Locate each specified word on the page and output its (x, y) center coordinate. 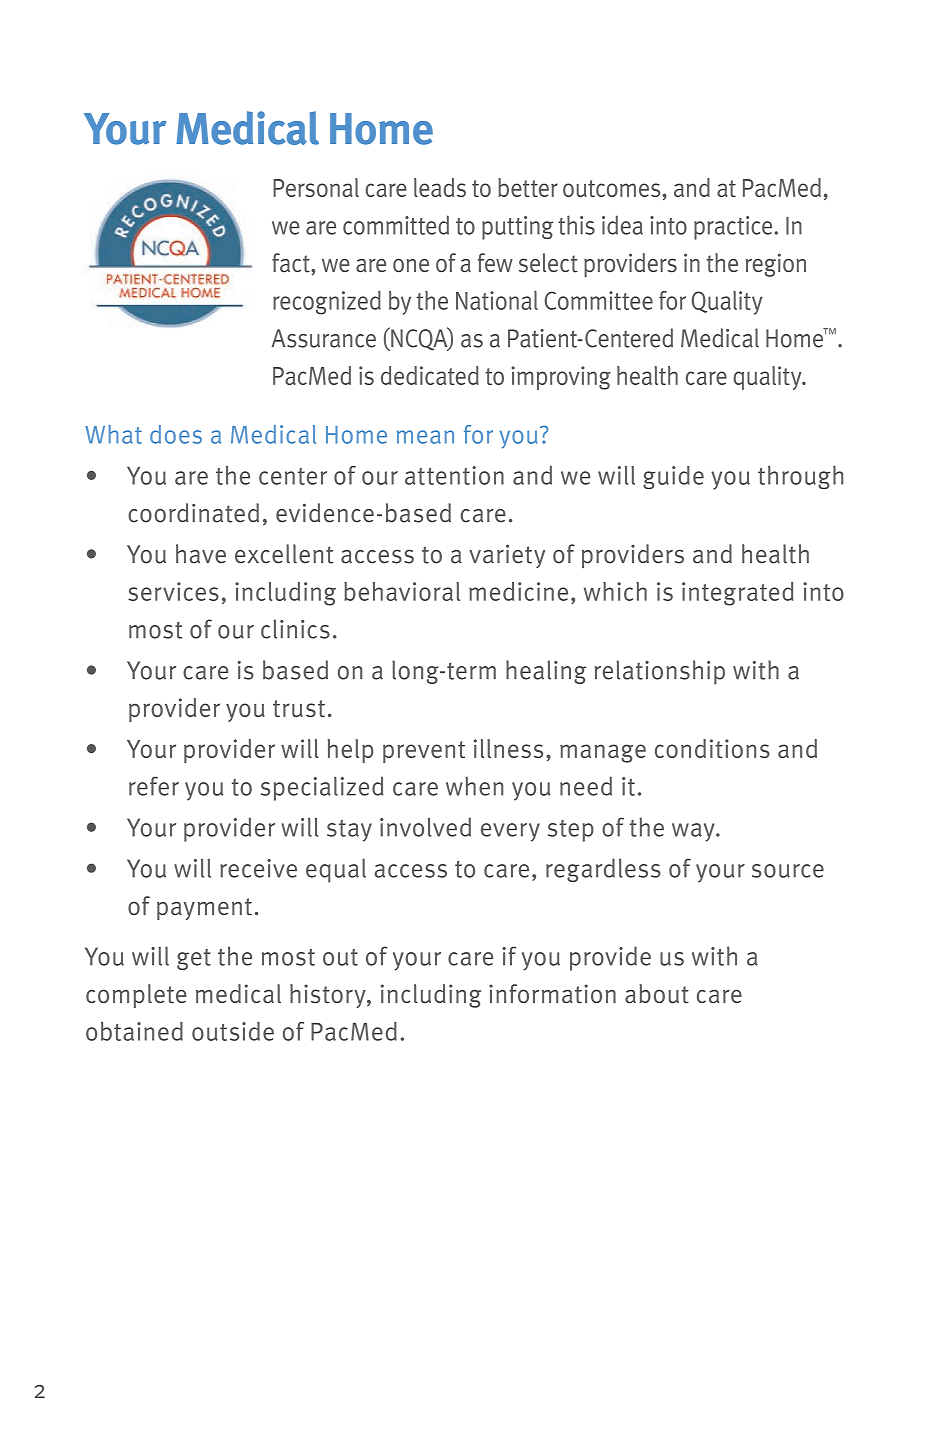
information (552, 994)
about (657, 994)
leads (440, 187)
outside (233, 1031)
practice (734, 228)
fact (292, 263)
